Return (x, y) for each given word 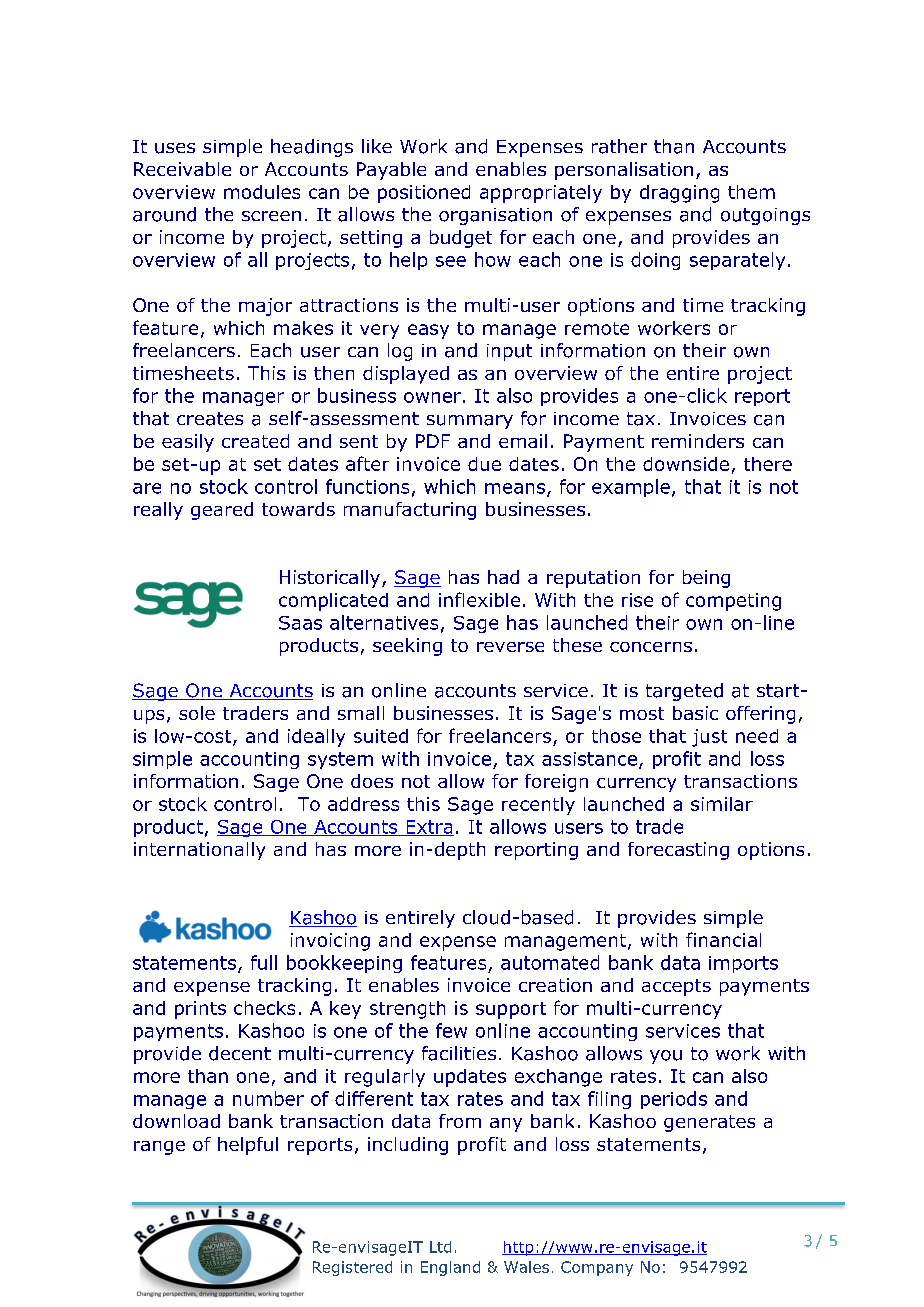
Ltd (440, 1247)
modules (262, 192)
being (706, 579)
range (159, 1148)
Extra (429, 828)
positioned (424, 194)
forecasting (678, 851)
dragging (679, 194)
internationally (199, 851)
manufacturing (410, 511)
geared (222, 511)
